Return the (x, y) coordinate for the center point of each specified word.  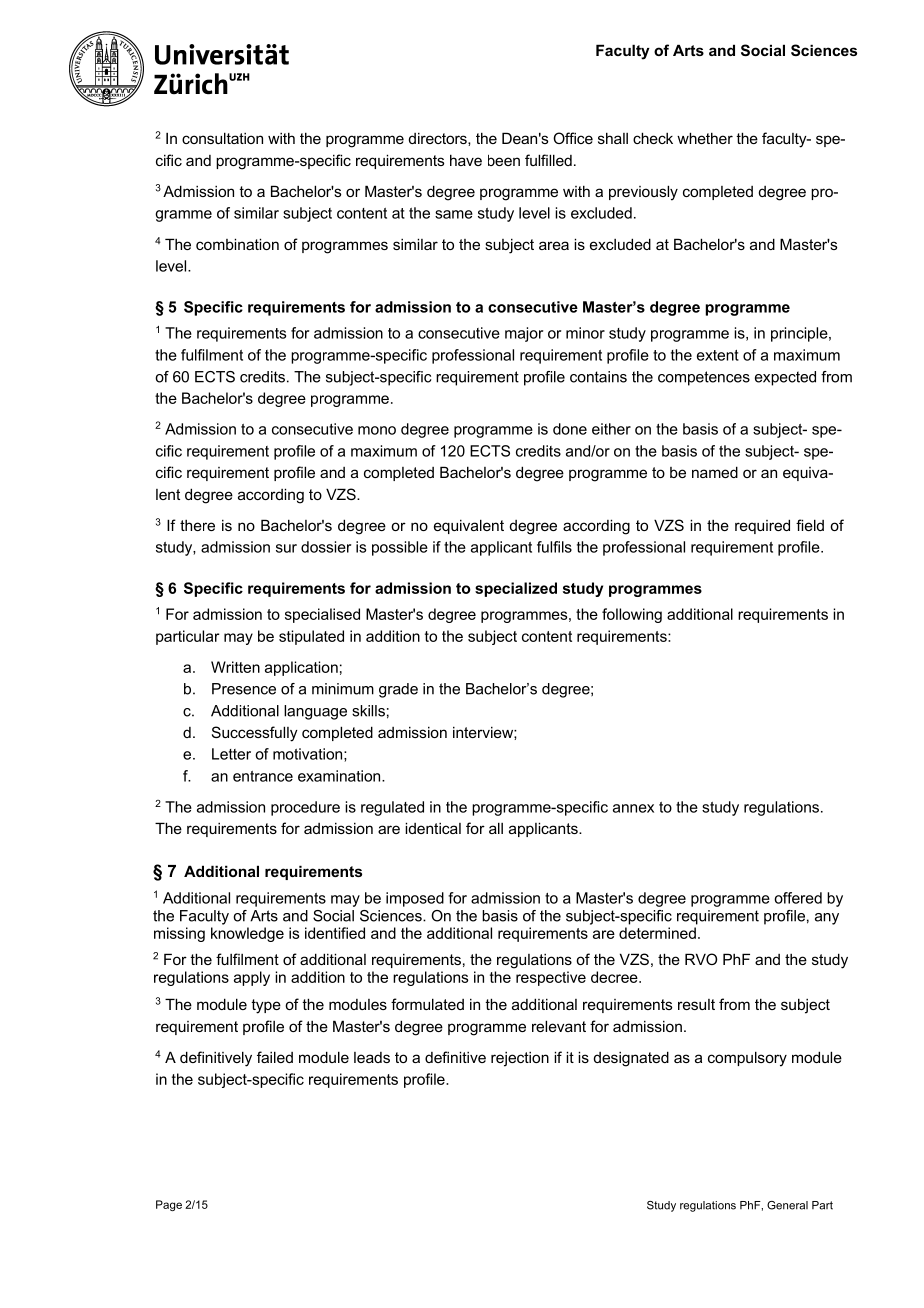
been (504, 160)
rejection (520, 1059)
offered (798, 898)
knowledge (247, 934)
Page (169, 1205)
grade (398, 690)
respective (551, 978)
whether (705, 138)
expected (785, 378)
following (632, 615)
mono (377, 430)
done (570, 429)
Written (235, 667)
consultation (222, 138)
